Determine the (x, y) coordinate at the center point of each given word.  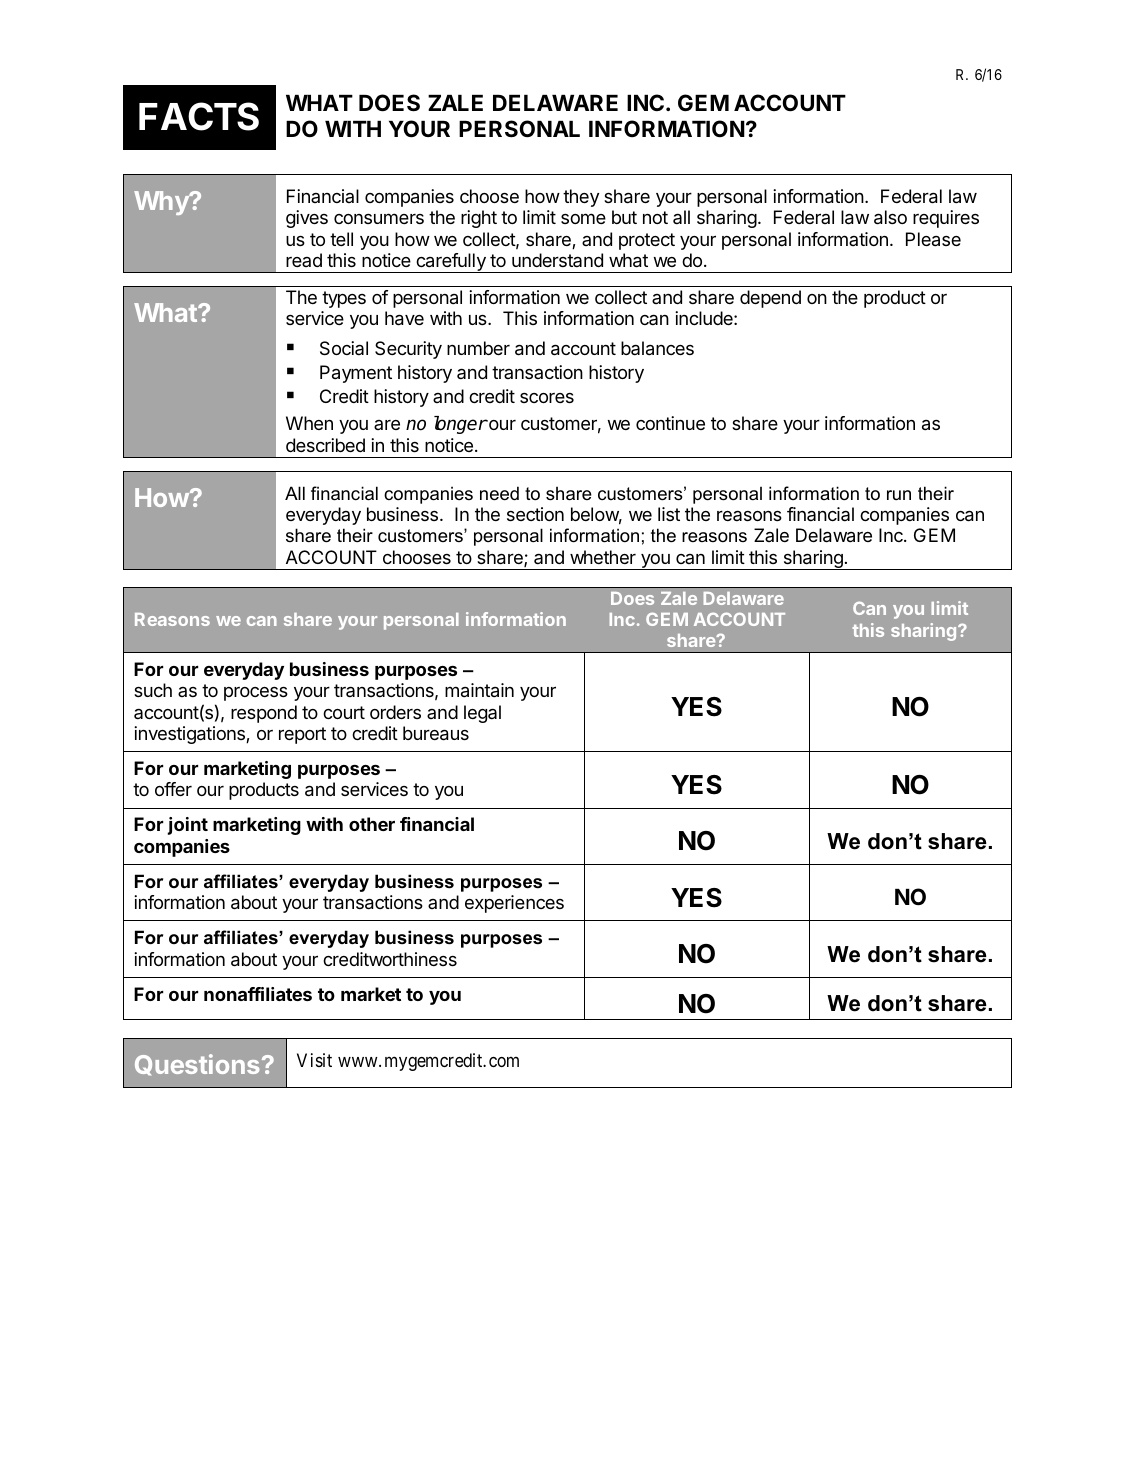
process (256, 694)
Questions (197, 1065)
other (372, 824)
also (890, 217)
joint (187, 826)
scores (547, 398)
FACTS (199, 116)
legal (482, 714)
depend (770, 299)
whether (603, 557)
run (899, 495)
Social (344, 348)
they (581, 198)
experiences (514, 904)
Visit (314, 1060)
